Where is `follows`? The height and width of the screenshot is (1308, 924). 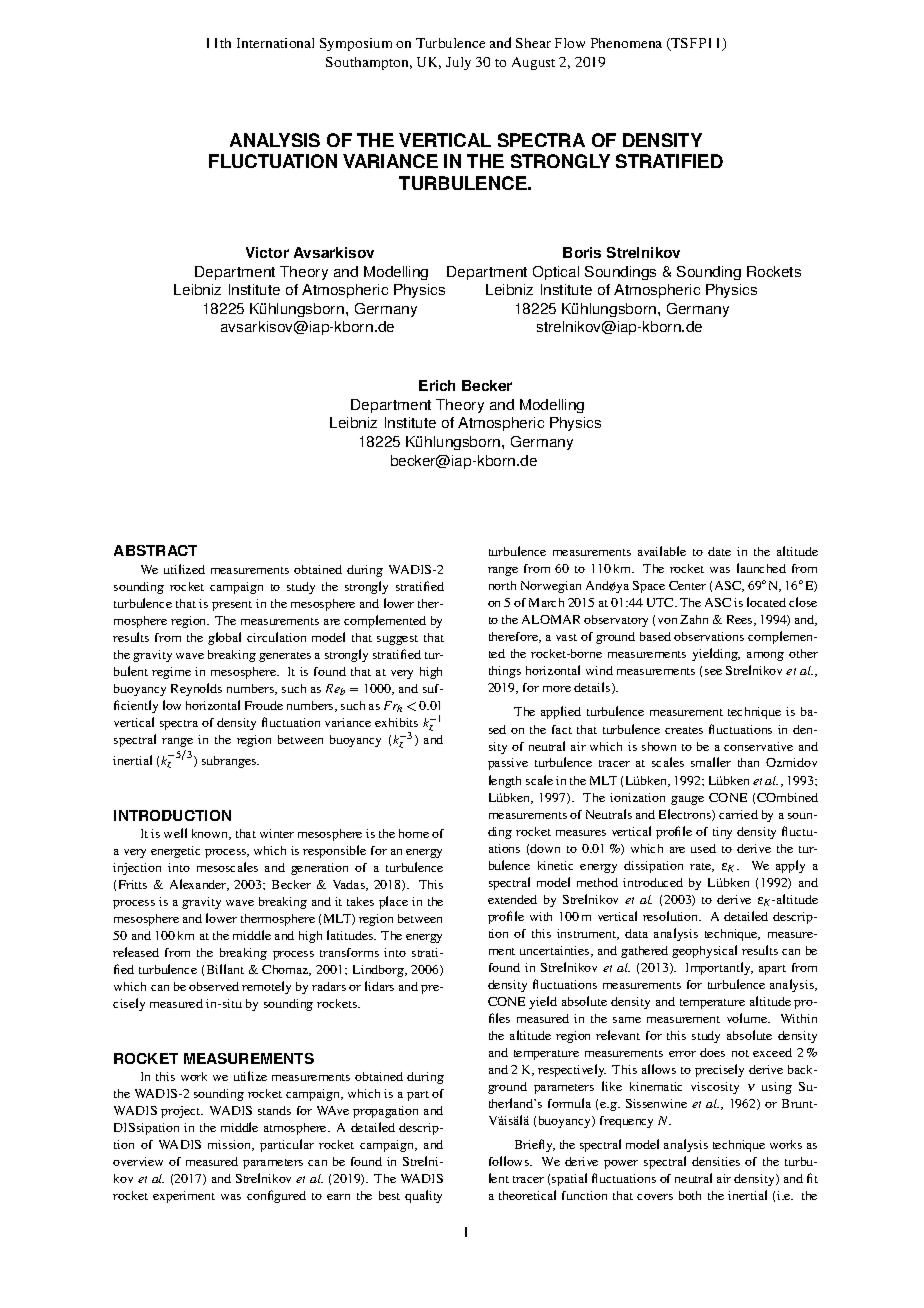 follows is located at coordinates (510, 1161).
